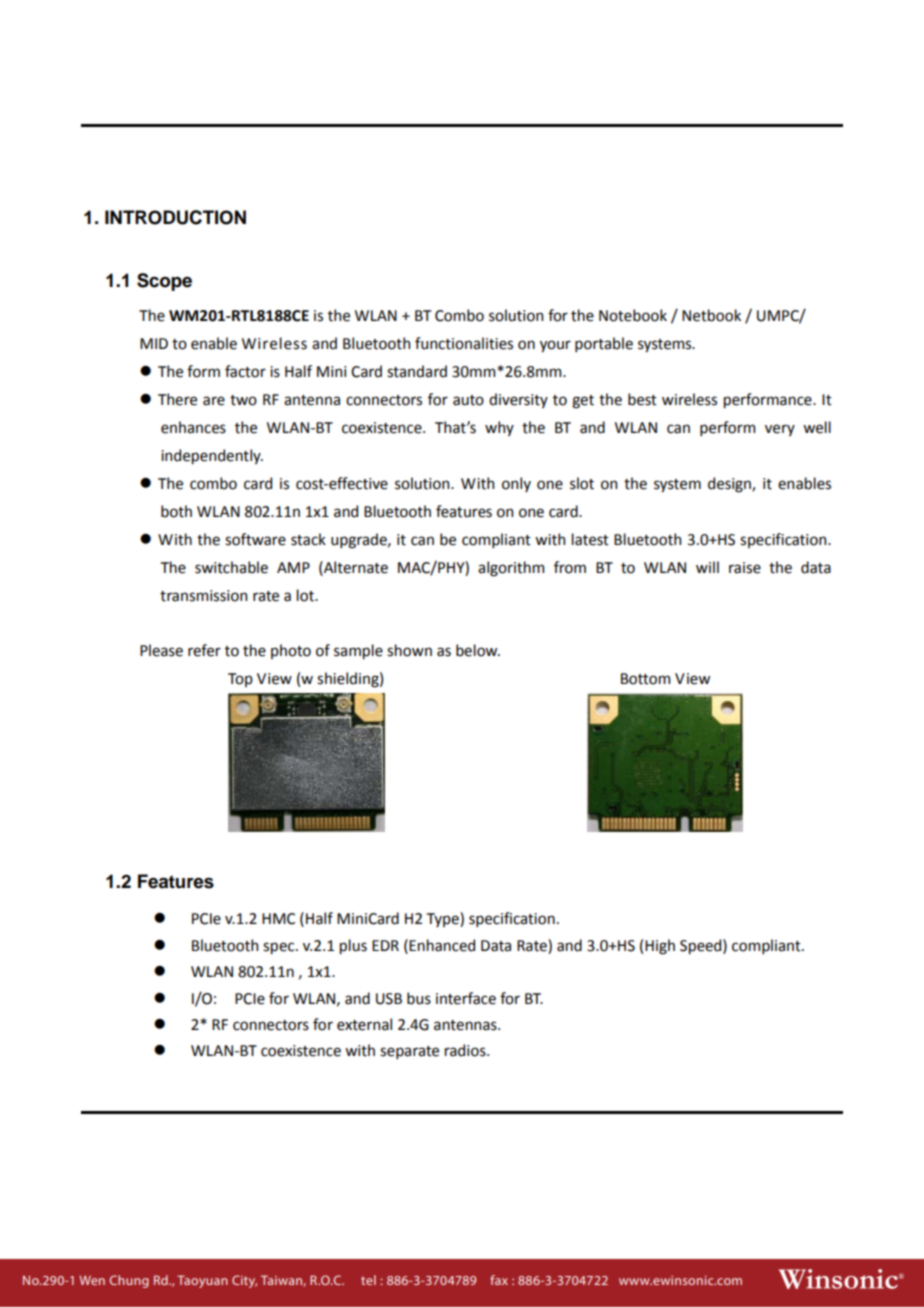  Describe the element at coordinates (203, 596) in the screenshot. I see `transmission` at that location.
